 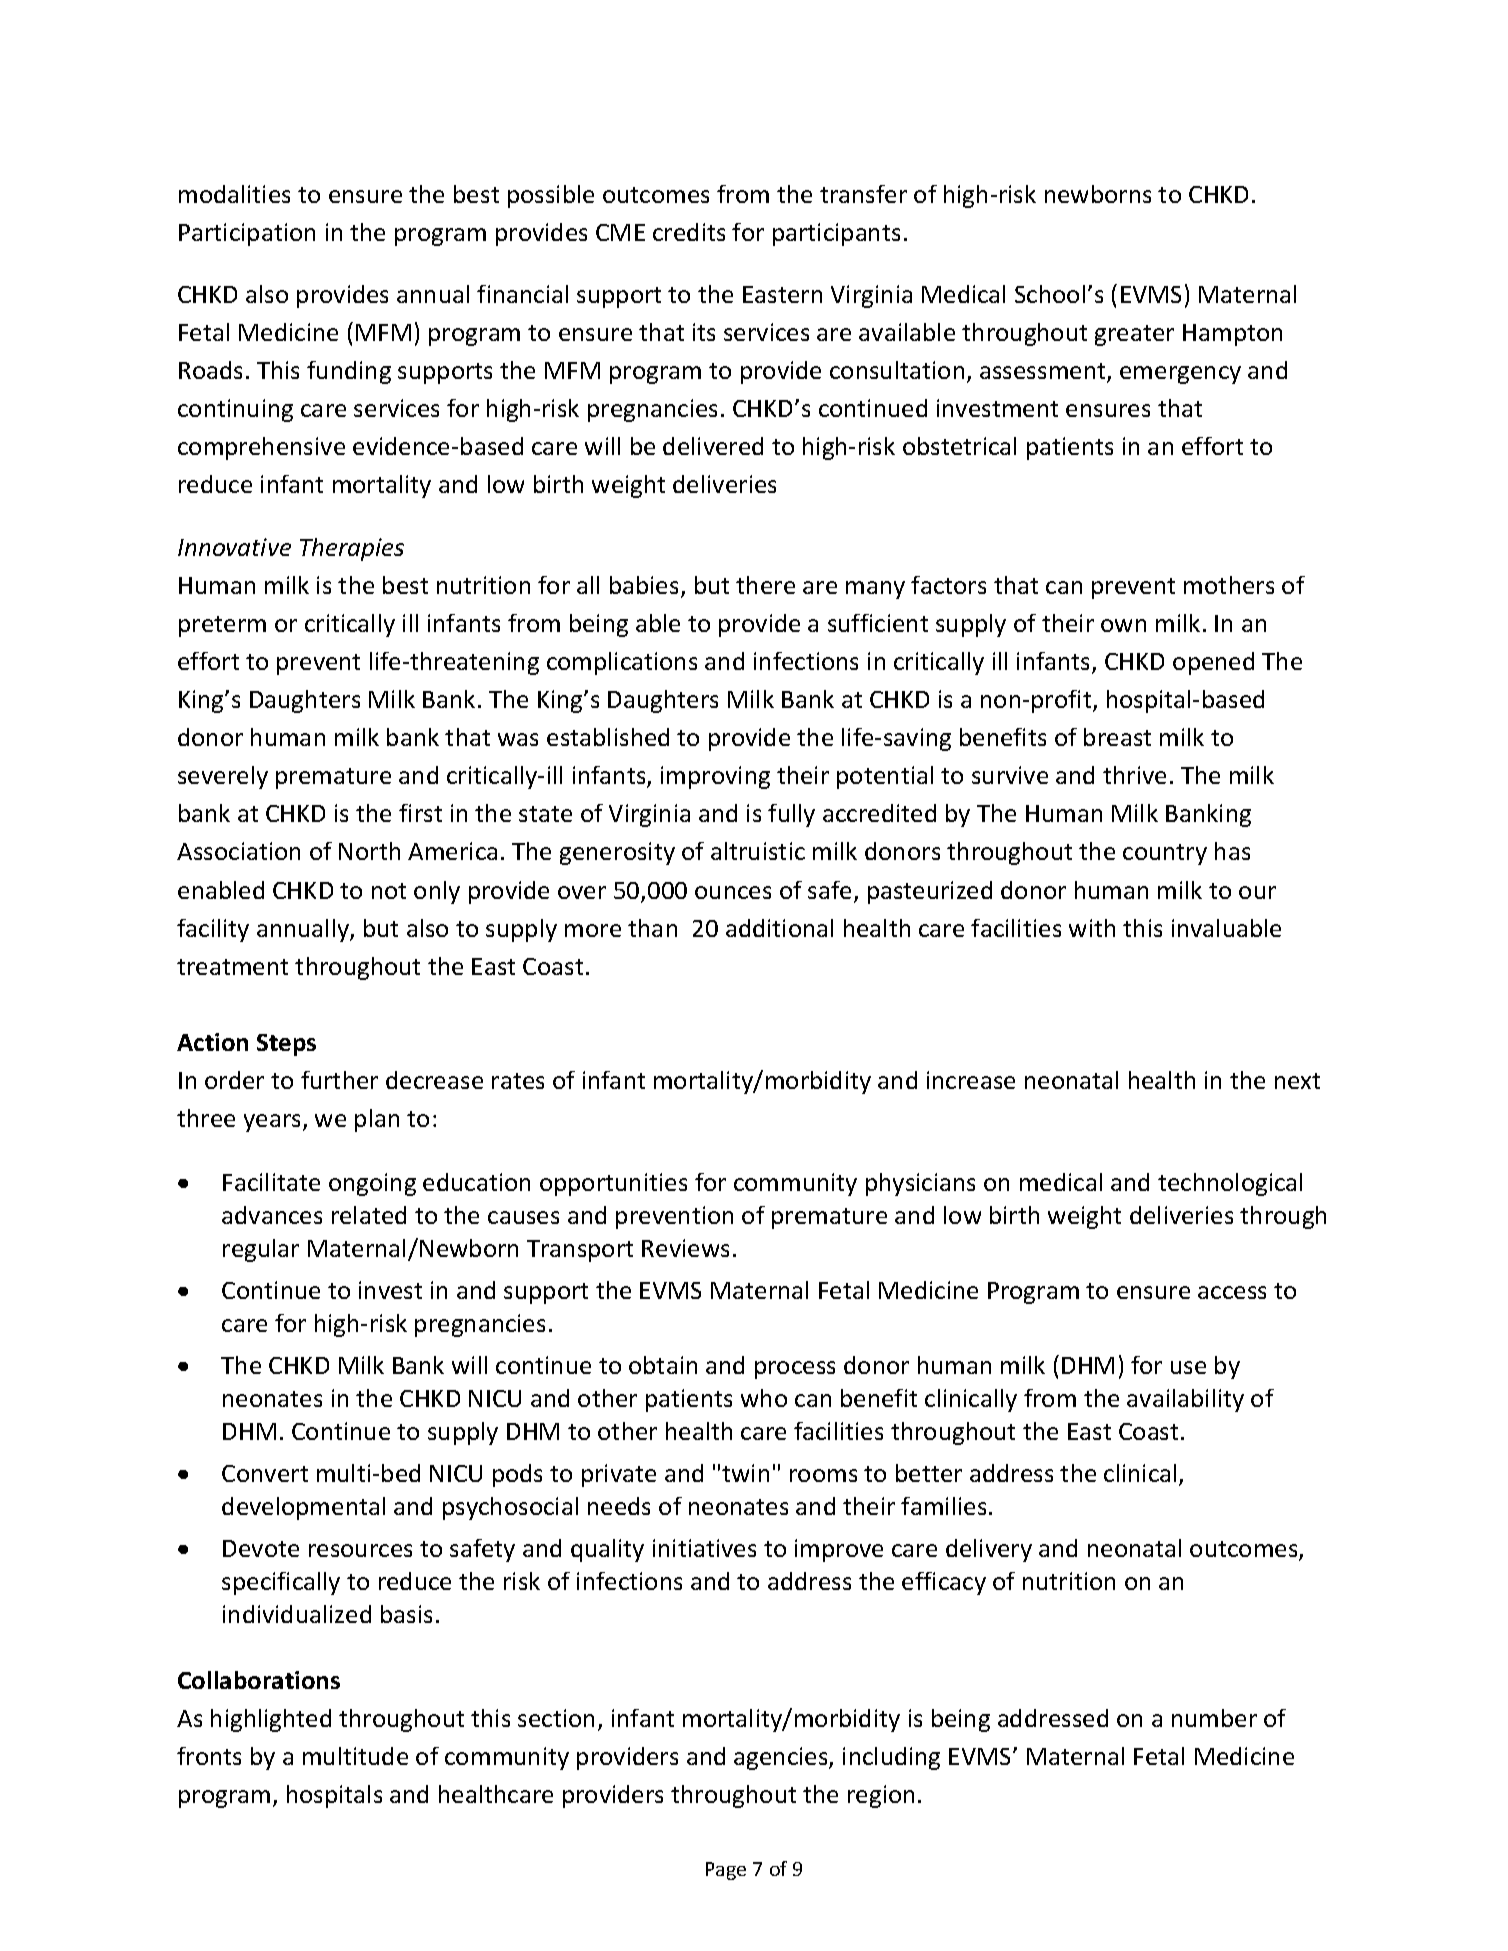 What do you see at coordinates (1123, 625) in the screenshot?
I see `own` at bounding box center [1123, 625].
